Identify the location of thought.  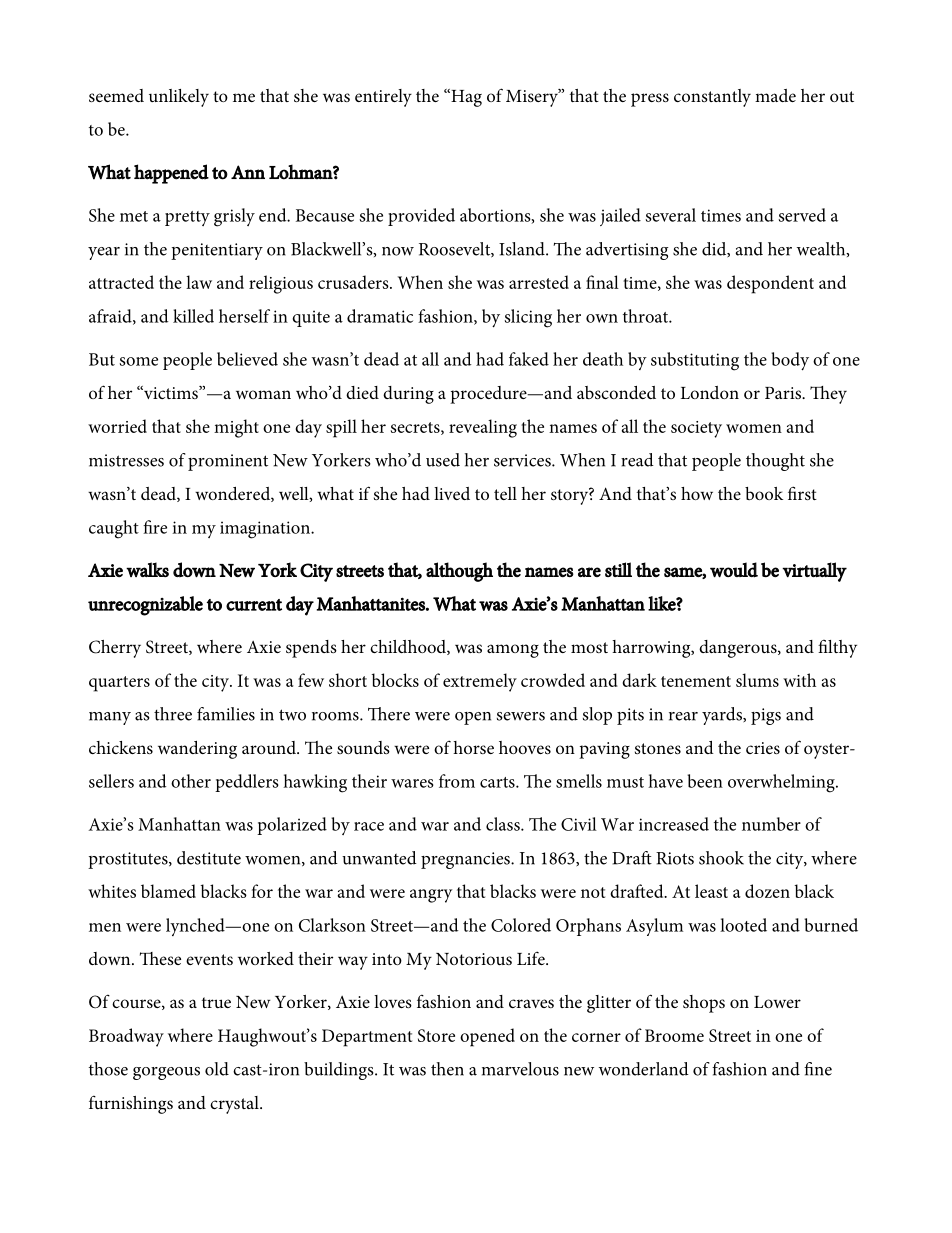
(775, 462).
